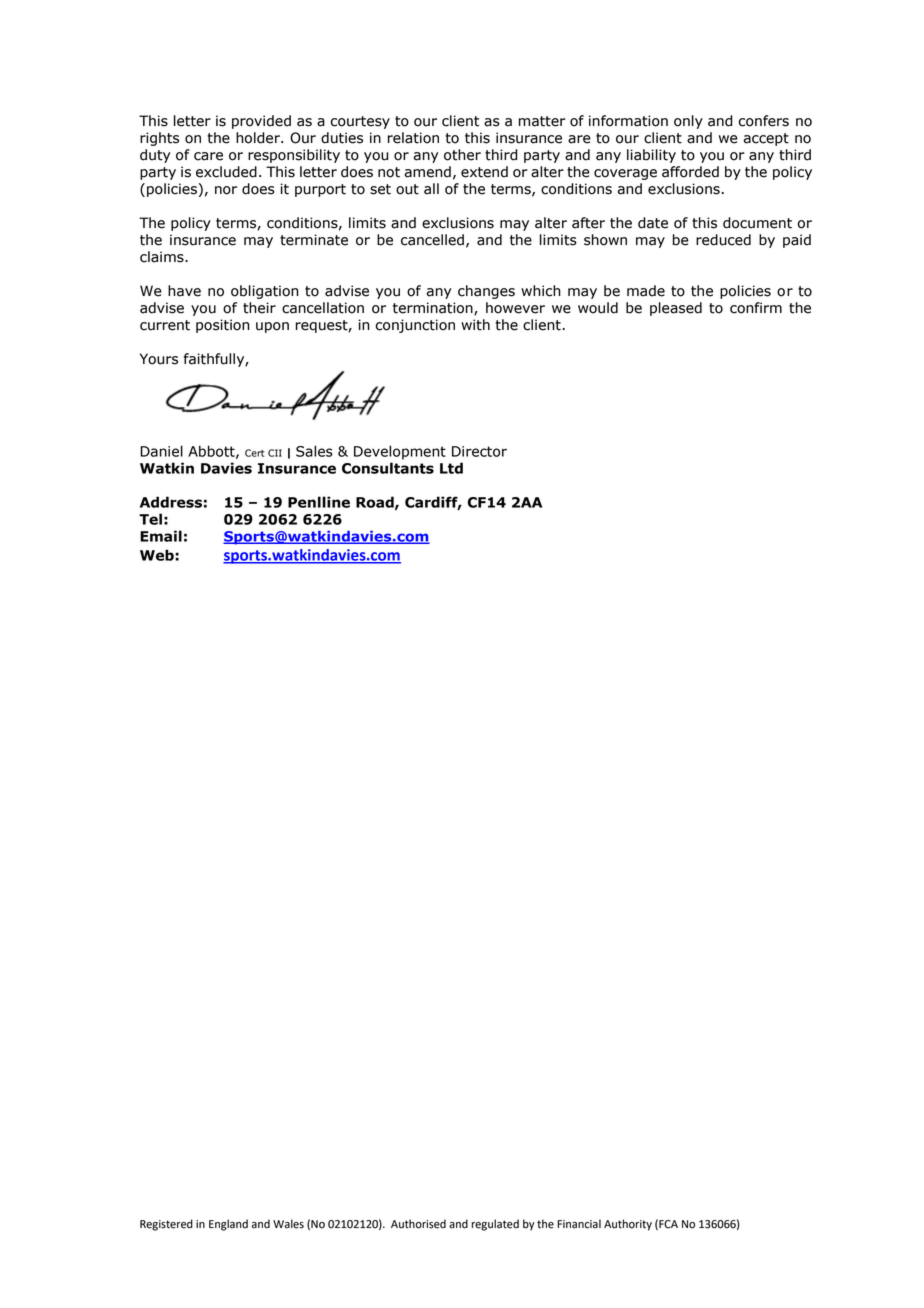 This document has height=1308, width=924. Describe the element at coordinates (462, 155) in the document. I see `other` at that location.
